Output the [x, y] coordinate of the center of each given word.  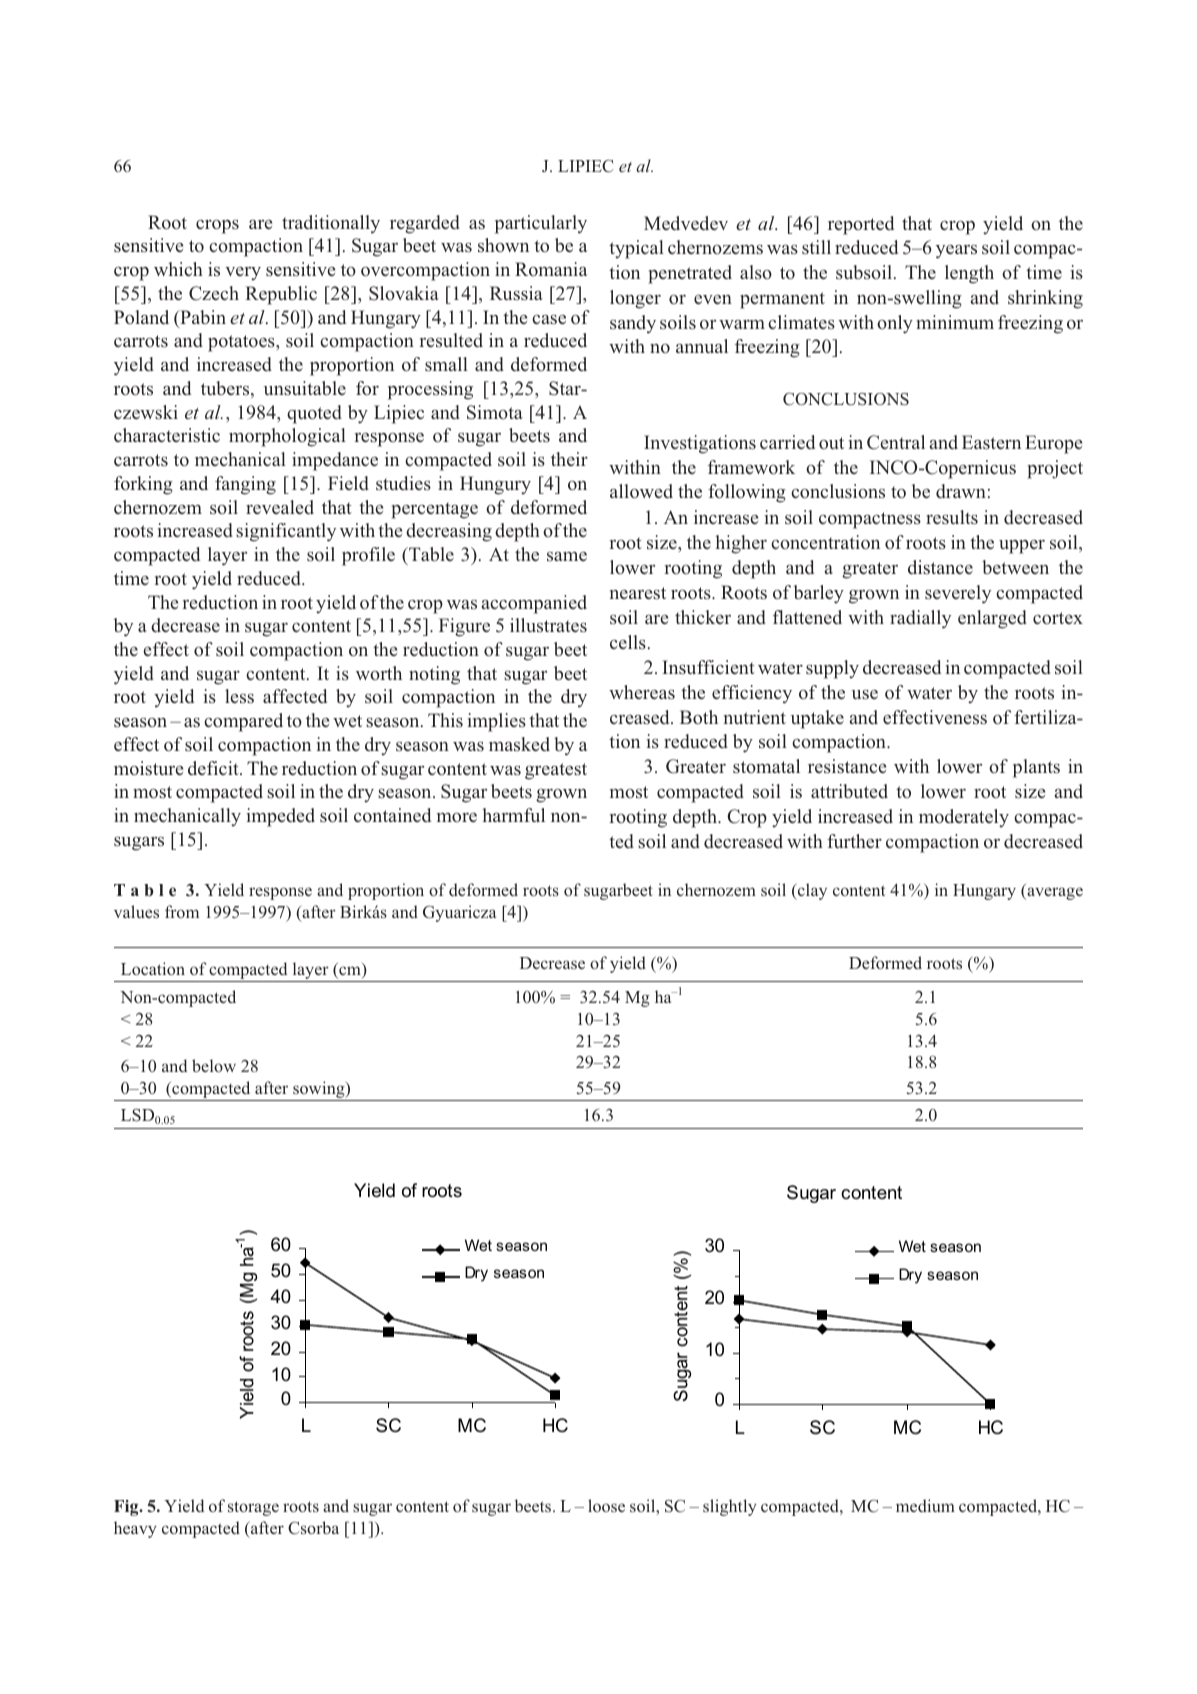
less [239, 696]
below [214, 1065]
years [956, 252]
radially [920, 619]
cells [628, 642]
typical [636, 249]
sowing [320, 1089]
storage [253, 1508]
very [243, 273]
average [1054, 893]
